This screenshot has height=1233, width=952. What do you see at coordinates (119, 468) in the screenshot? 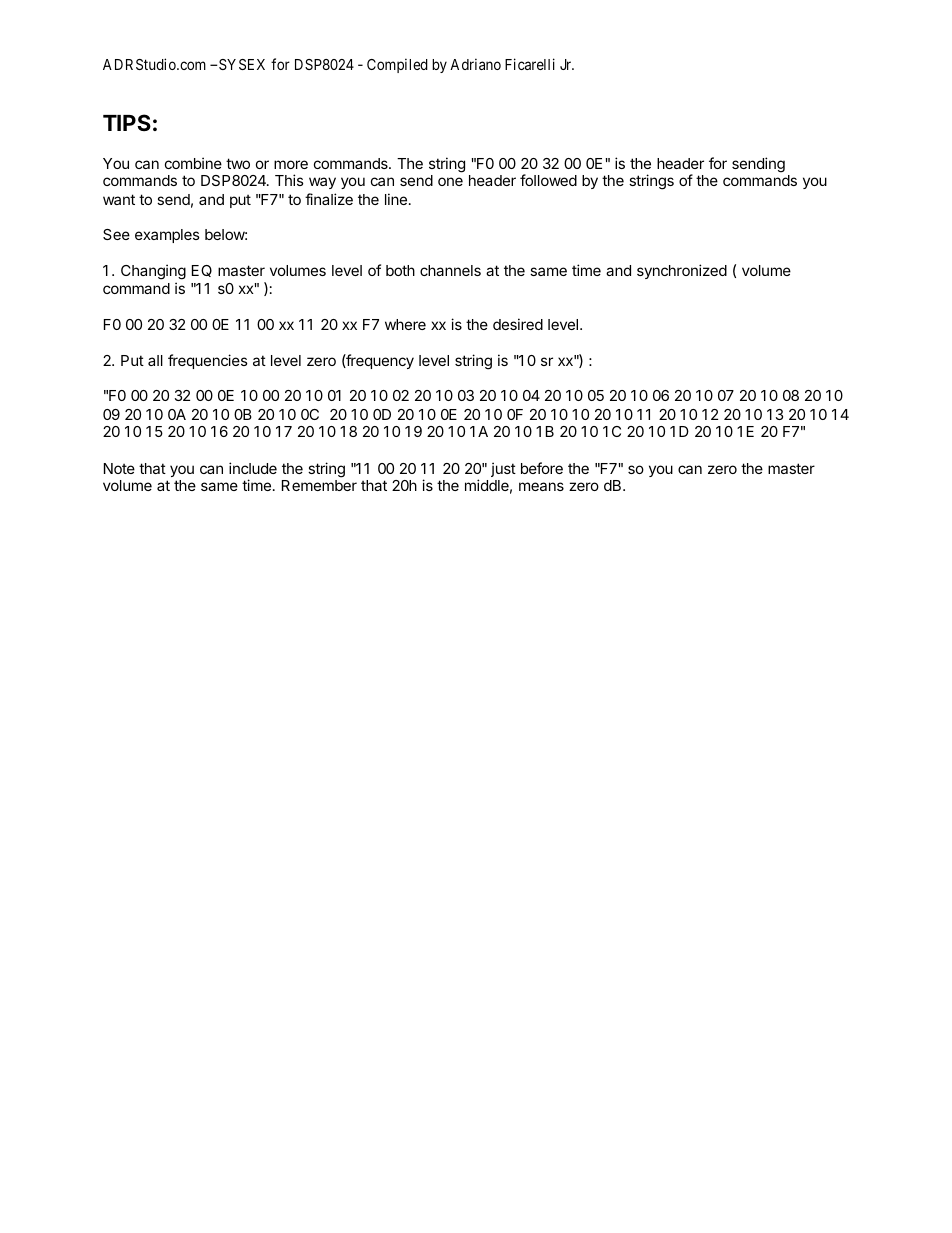
I see `Note` at bounding box center [119, 468].
